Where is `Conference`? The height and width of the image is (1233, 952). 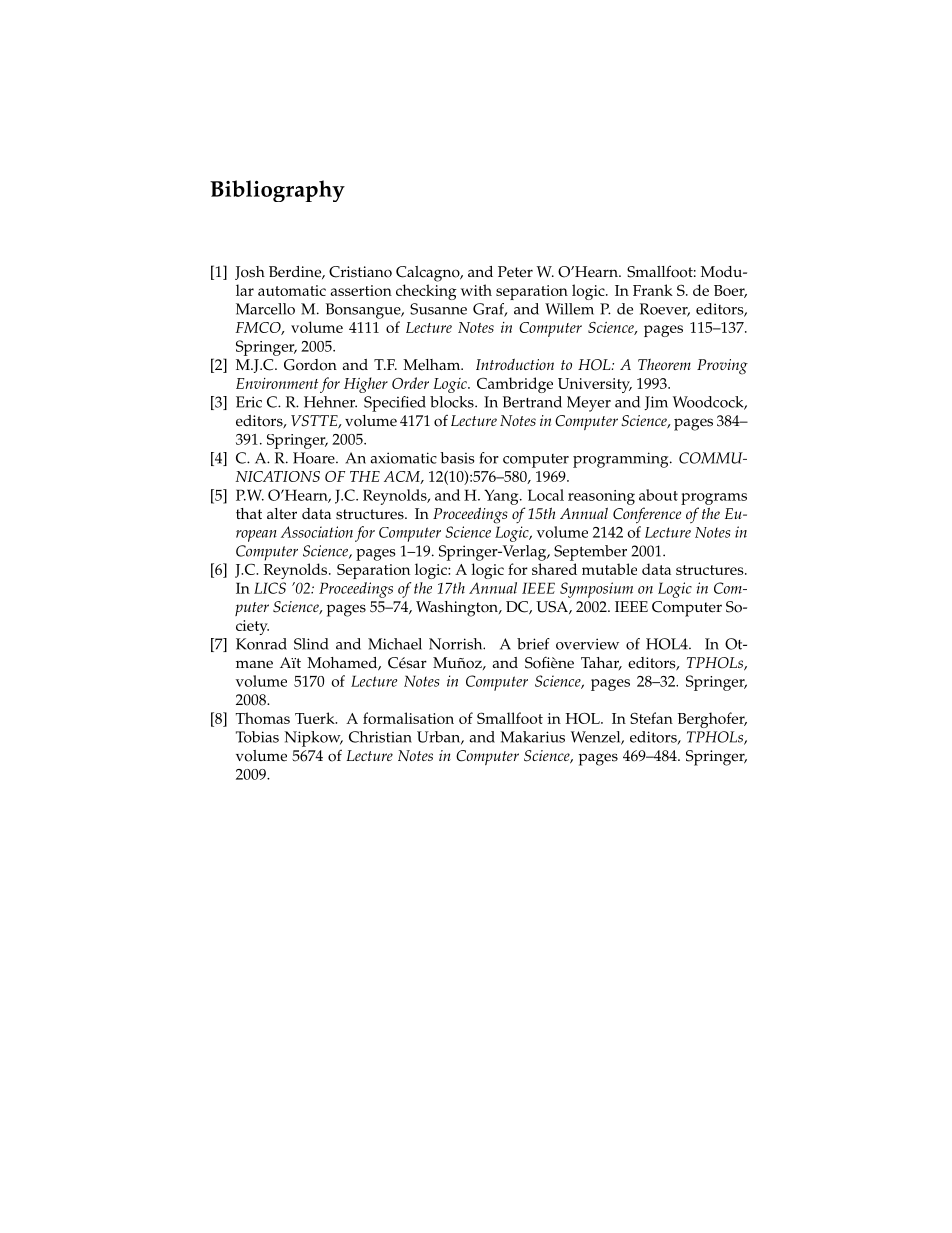
Conference is located at coordinates (647, 515).
